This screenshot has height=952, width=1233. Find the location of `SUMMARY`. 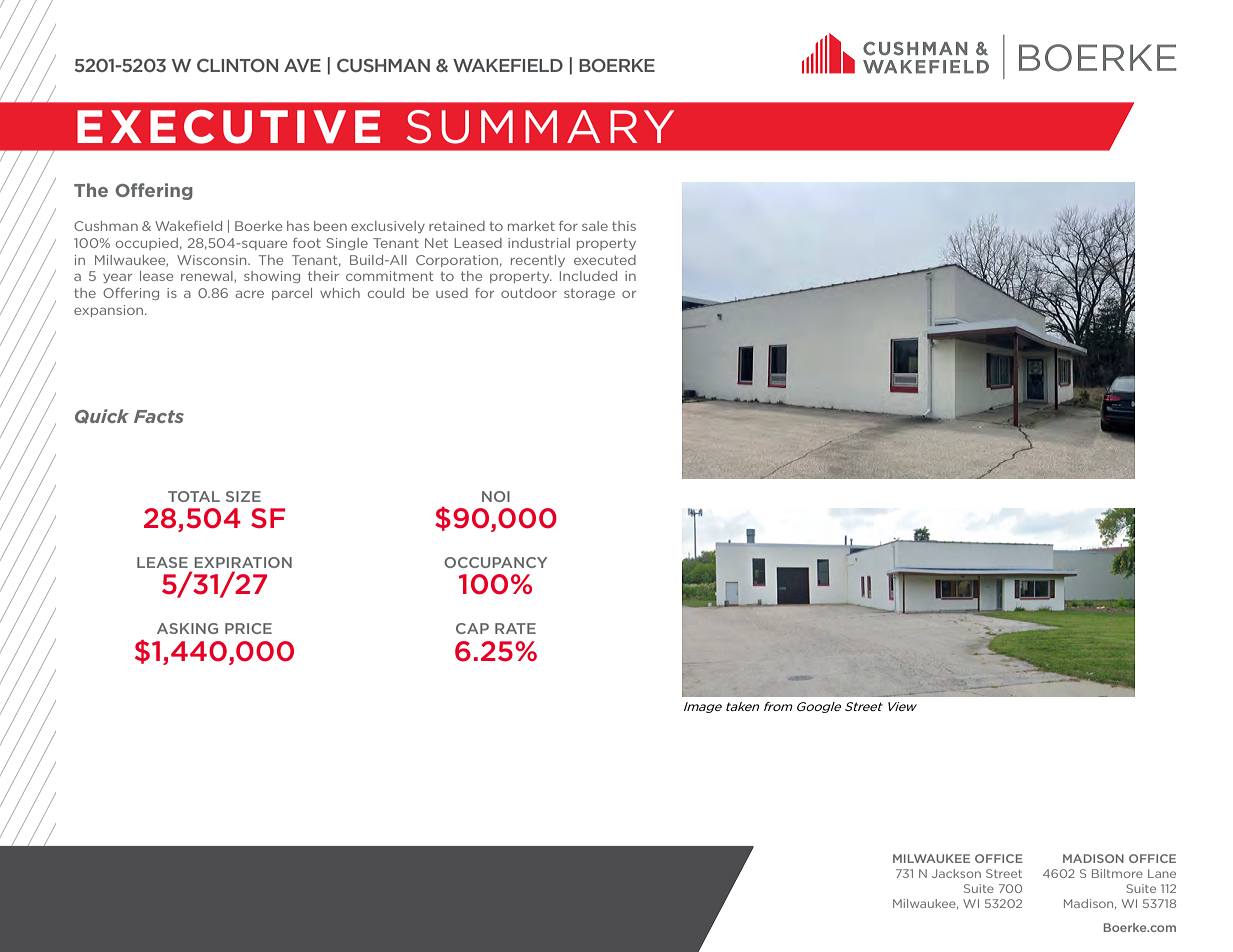

SUMMARY is located at coordinates (540, 127).
